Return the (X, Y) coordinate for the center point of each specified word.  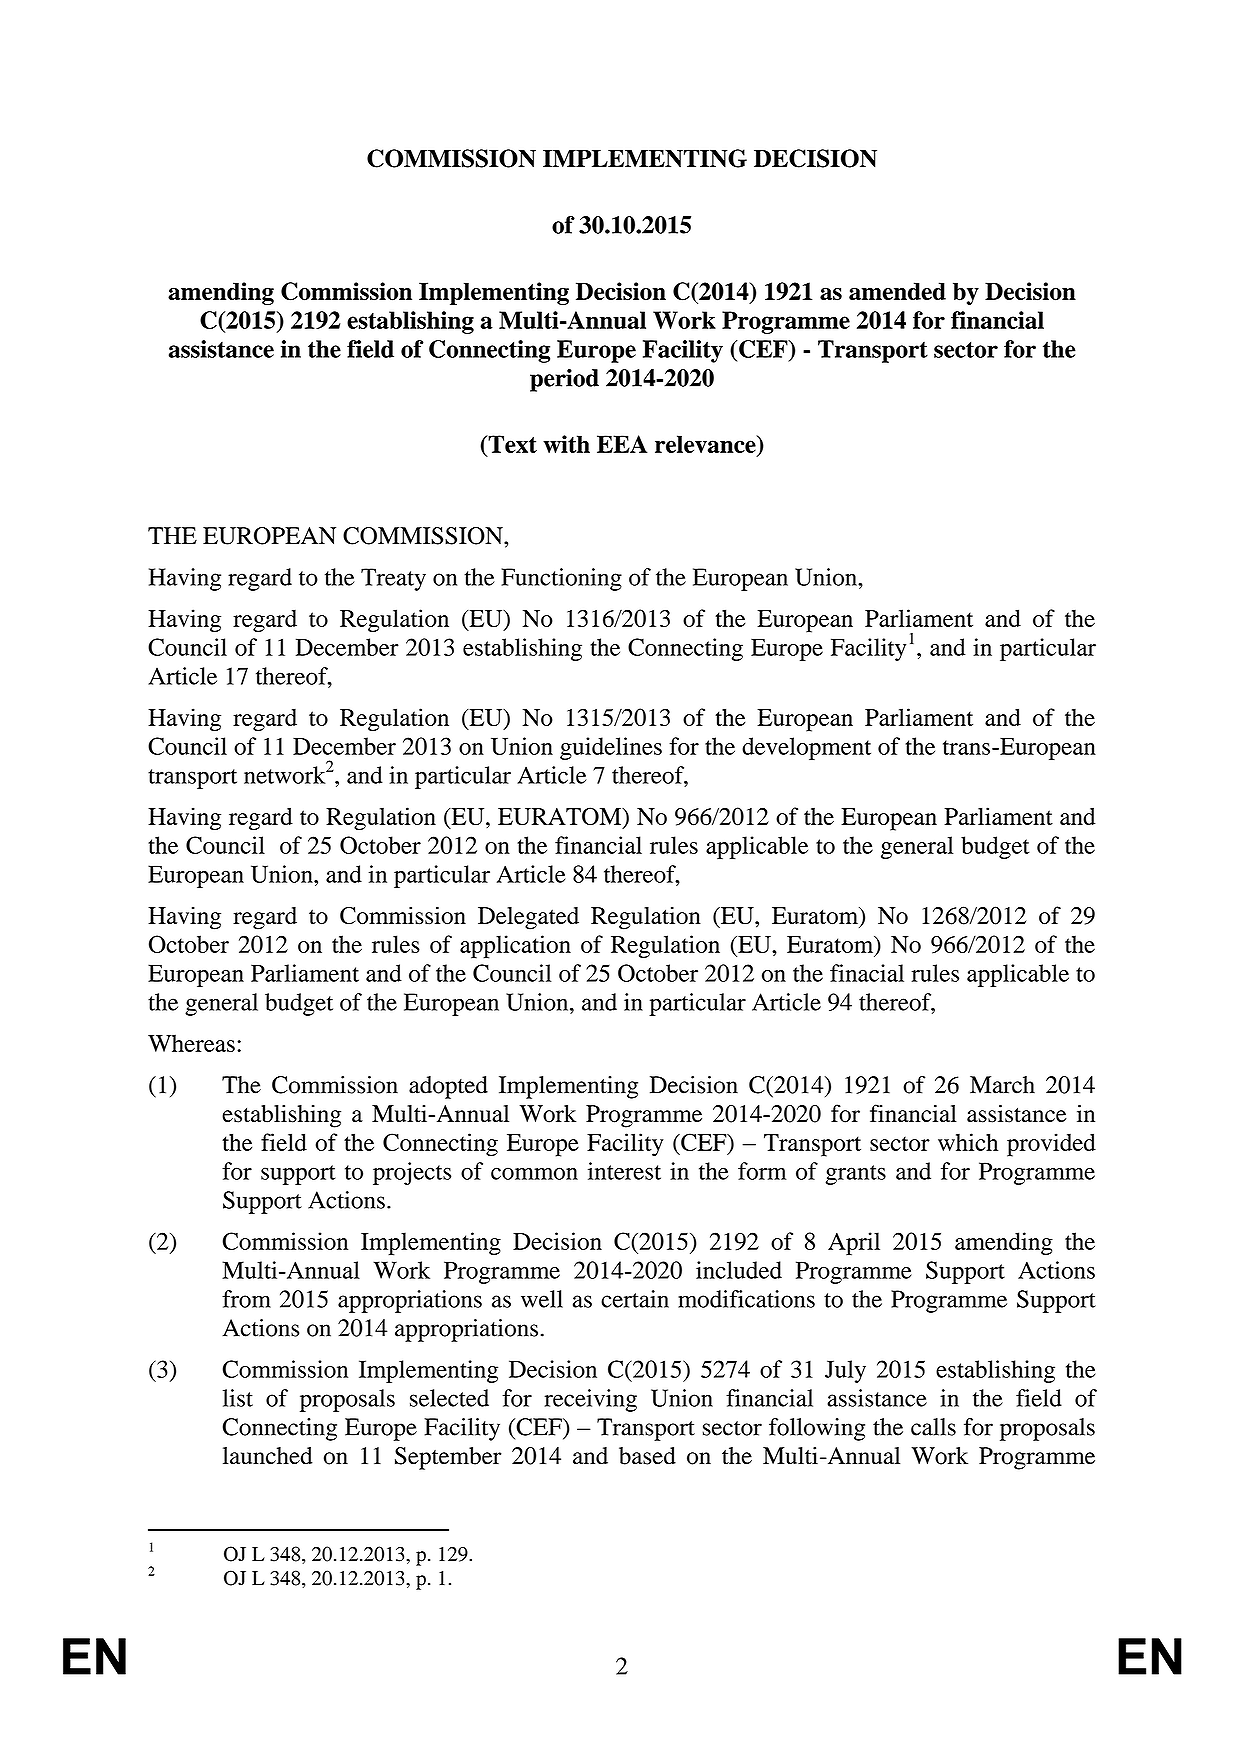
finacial (867, 973)
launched (268, 1456)
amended (897, 291)
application (515, 947)
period (564, 380)
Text (511, 444)
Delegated (528, 918)
